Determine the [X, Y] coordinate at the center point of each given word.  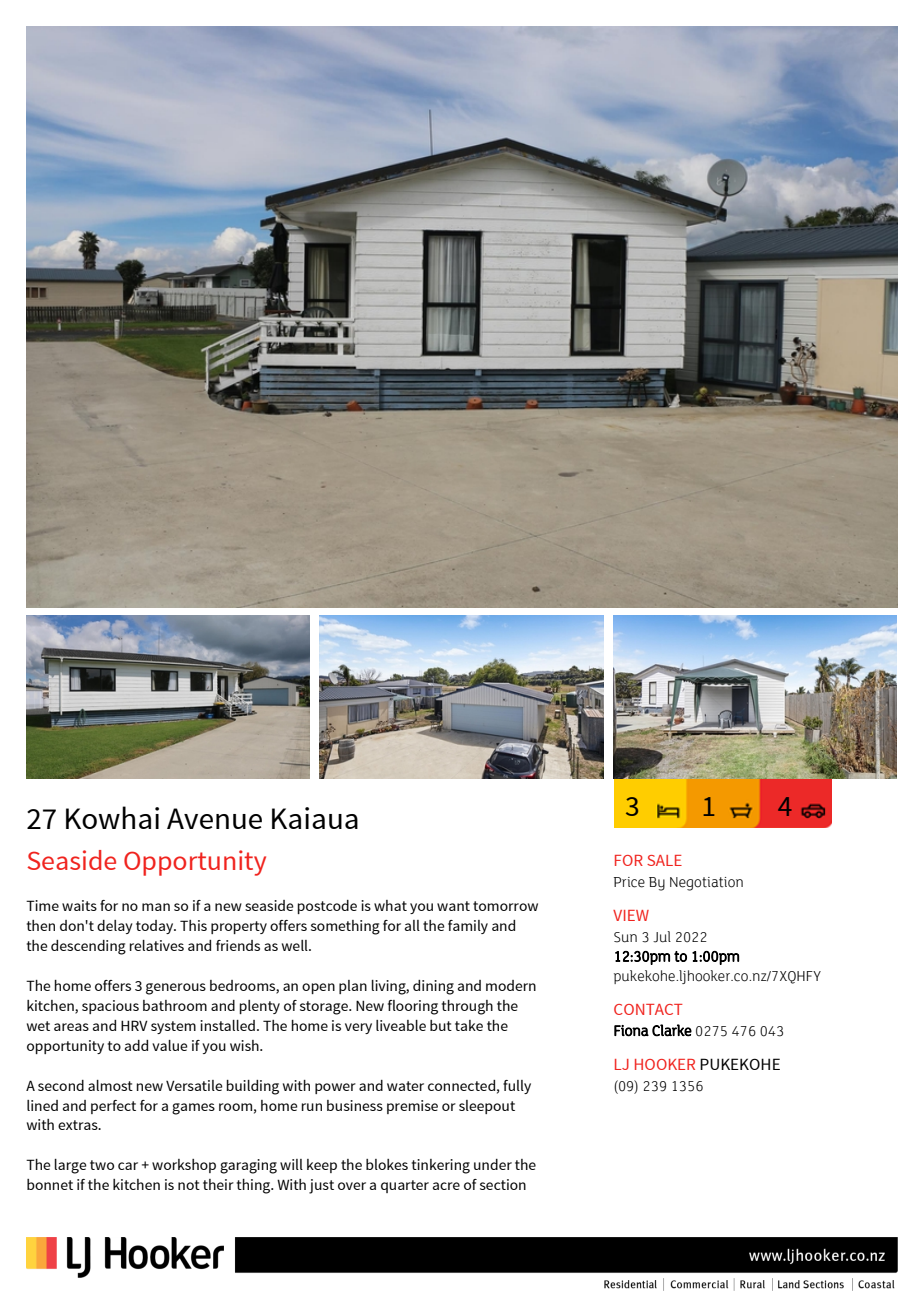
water [405, 1086]
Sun [625, 937]
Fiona [631, 1031]
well [296, 945]
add [136, 1045]
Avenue [214, 818]
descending [88, 947]
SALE [664, 860]
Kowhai [112, 817]
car [128, 1166]
